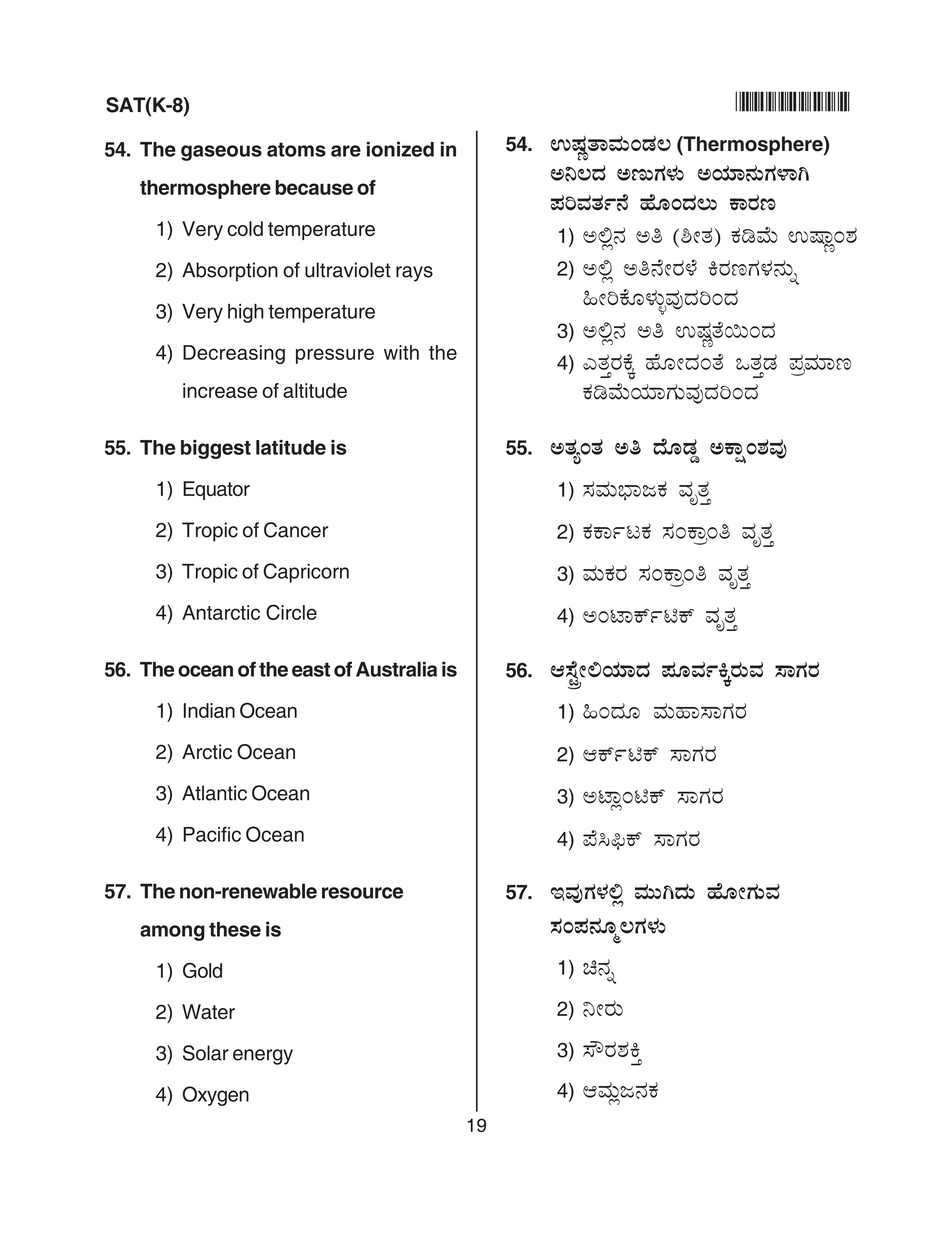  Describe the element at coordinates (362, 893) in the screenshot. I see `resource` at that location.
